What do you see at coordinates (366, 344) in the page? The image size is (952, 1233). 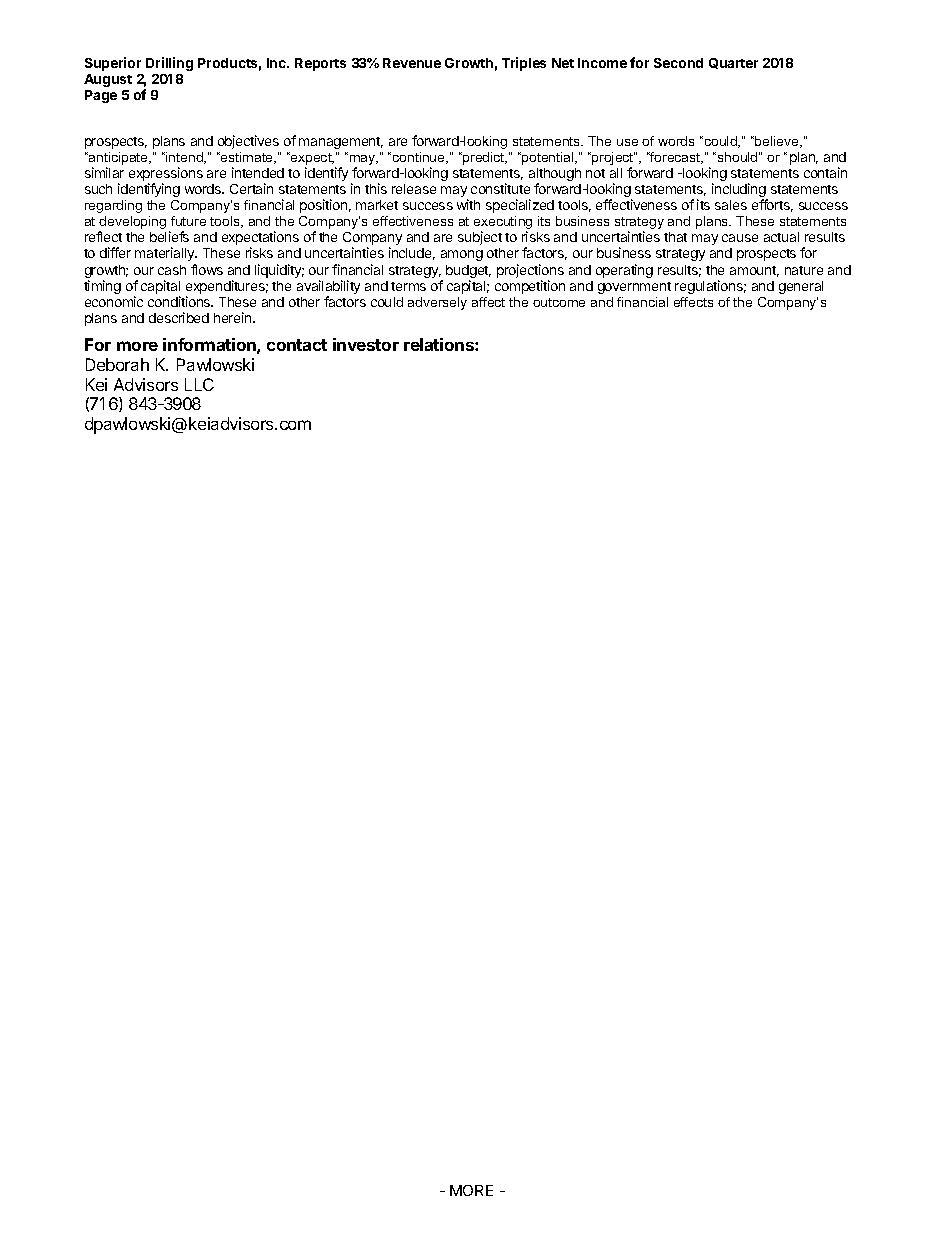 I see `investor` at bounding box center [366, 344].
